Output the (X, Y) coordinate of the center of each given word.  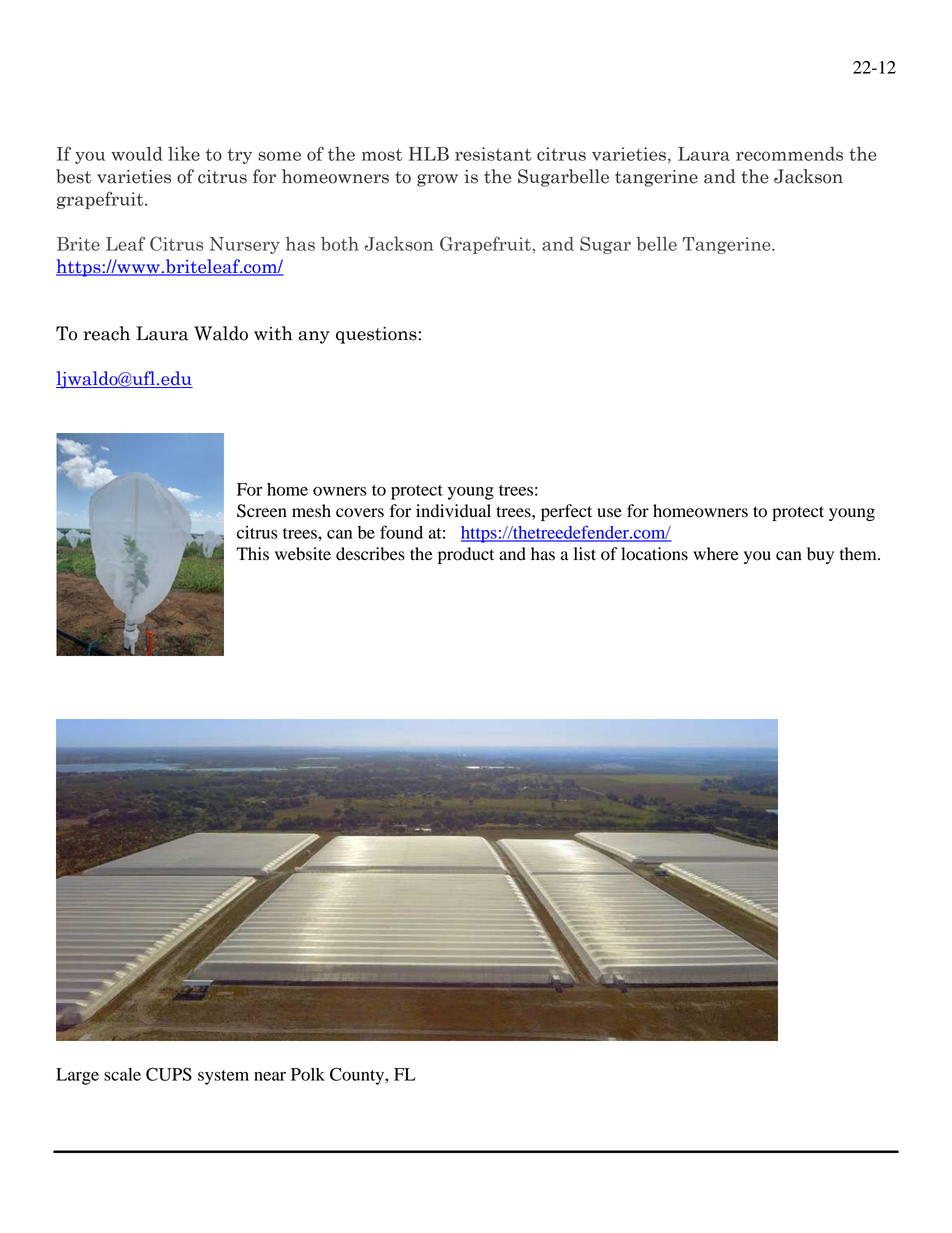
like (184, 153)
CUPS (169, 1074)
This (252, 554)
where (716, 554)
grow (437, 180)
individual (453, 511)
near (270, 1076)
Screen (262, 511)
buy (820, 555)
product (466, 555)
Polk (308, 1074)
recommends (789, 154)
